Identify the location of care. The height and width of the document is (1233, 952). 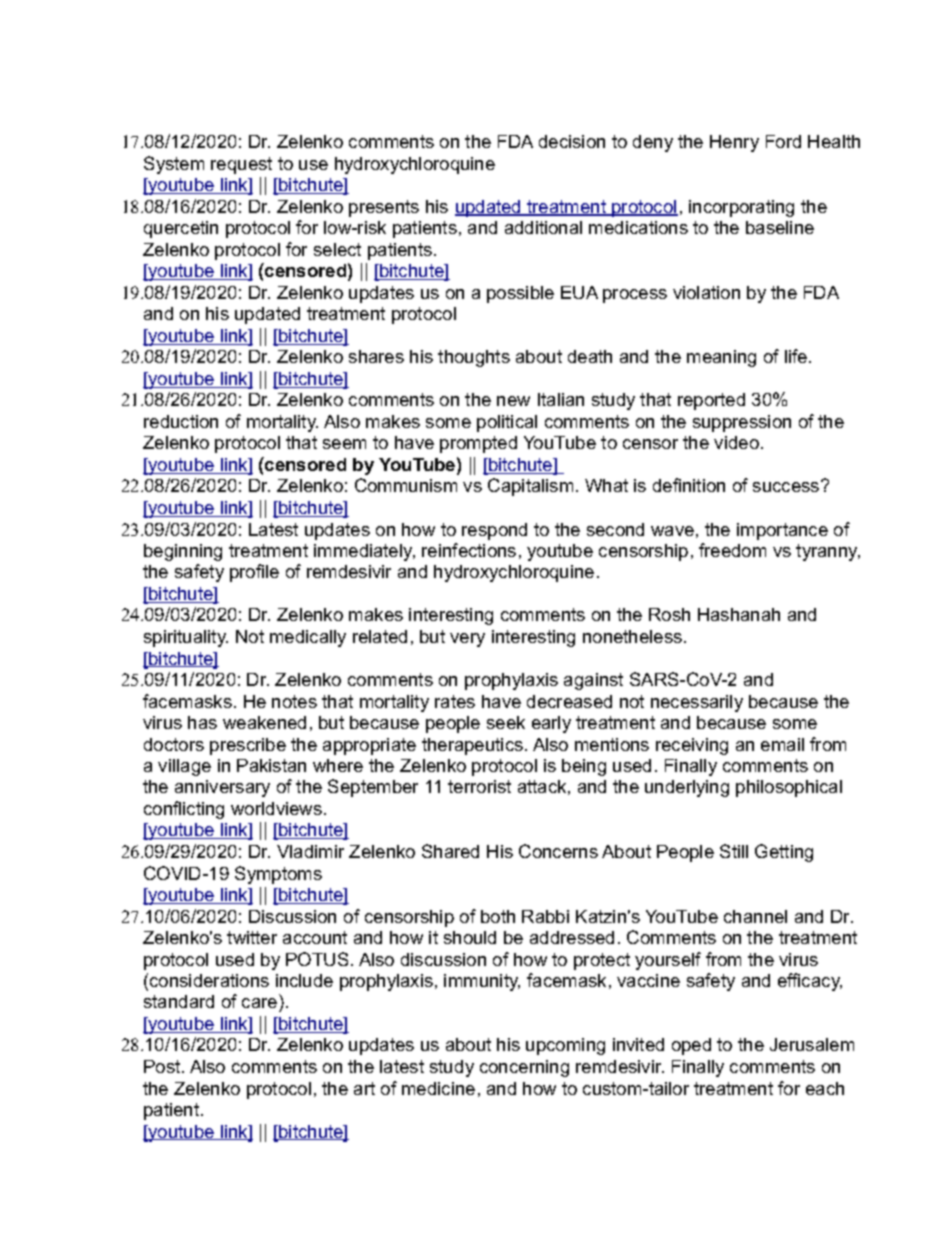
(261, 1005).
